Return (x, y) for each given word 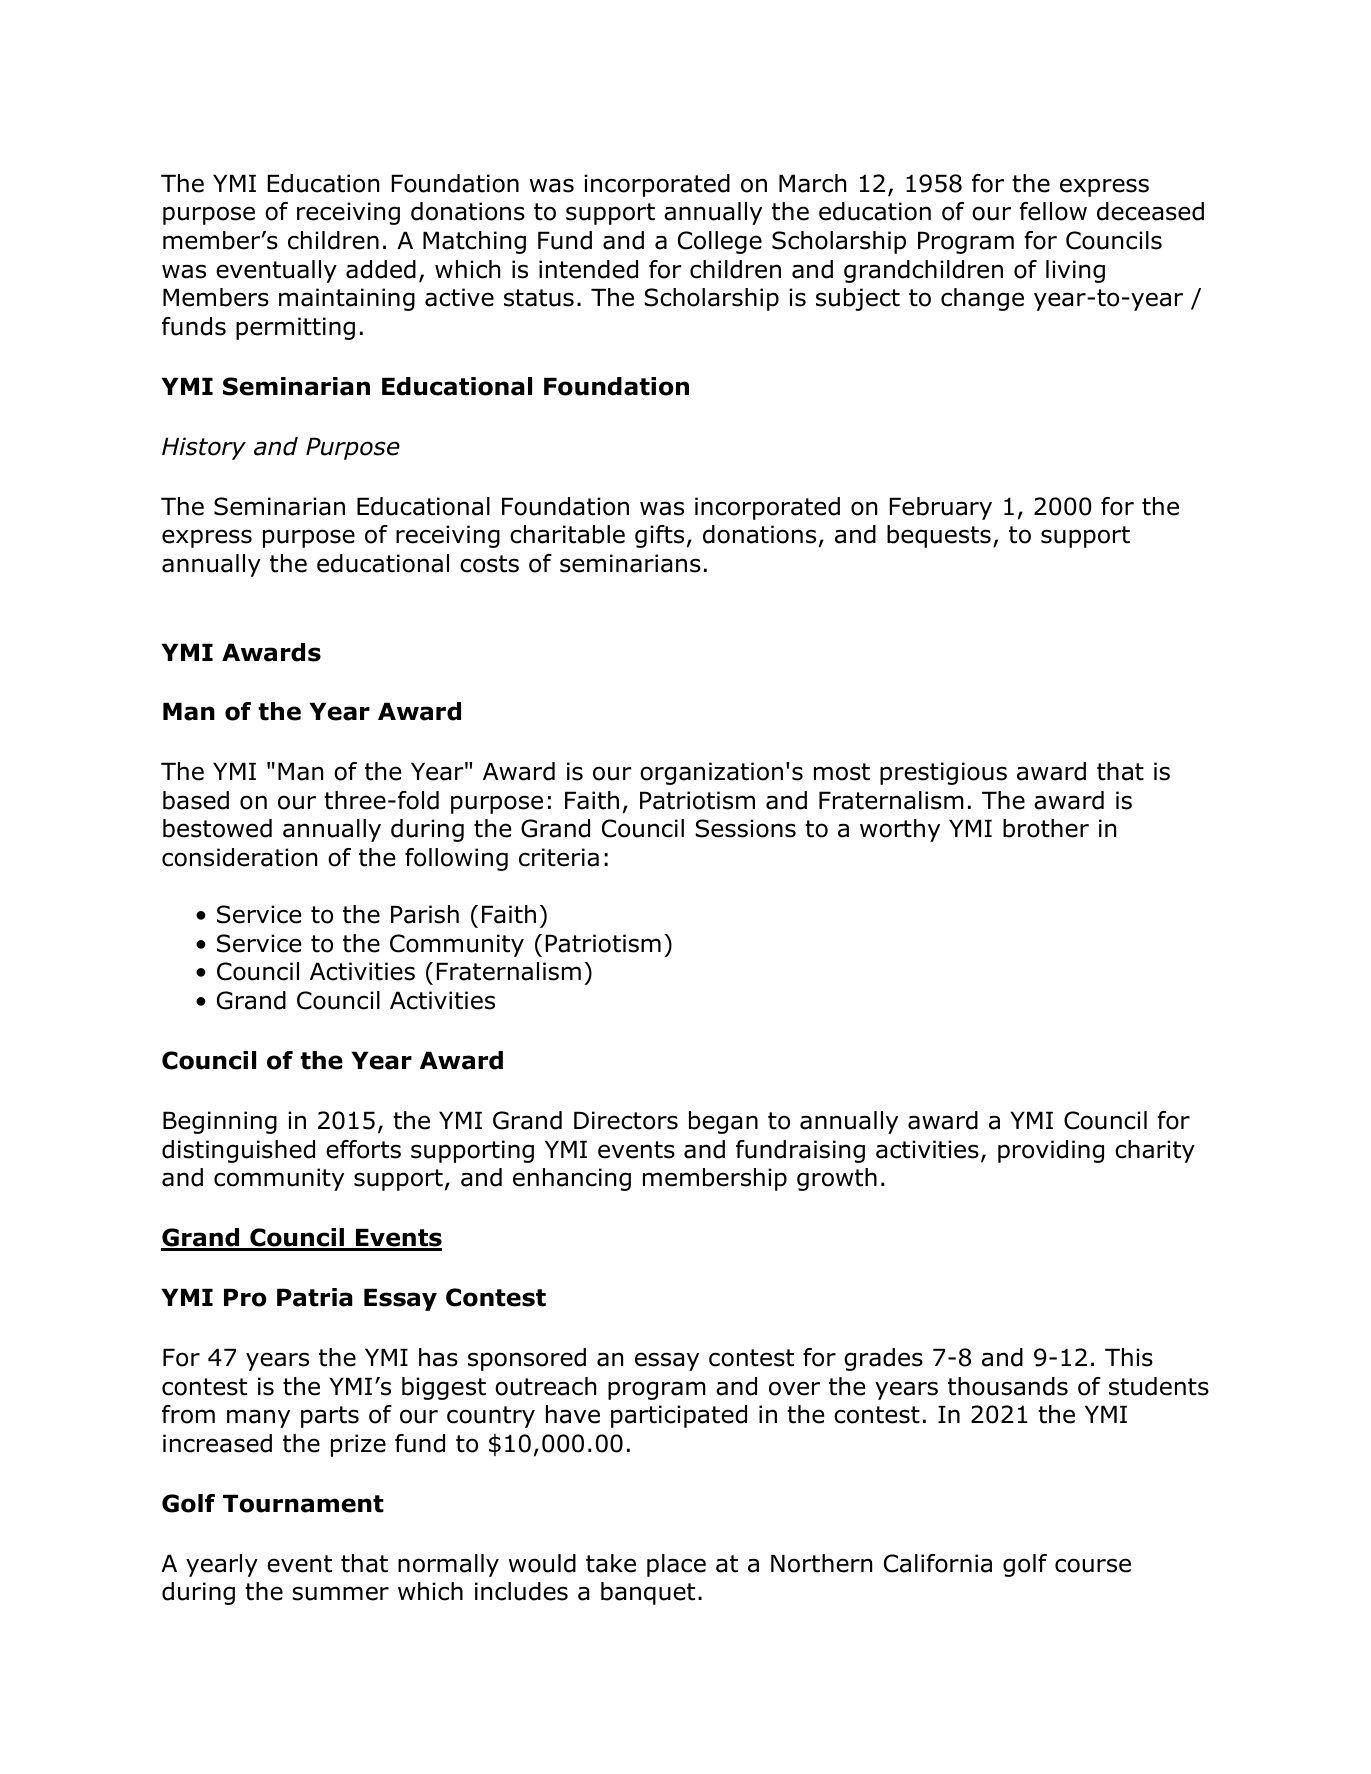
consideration (239, 857)
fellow (1053, 211)
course (1093, 1565)
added (381, 269)
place (676, 1565)
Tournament (303, 1503)
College (720, 242)
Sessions (746, 828)
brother (1046, 828)
